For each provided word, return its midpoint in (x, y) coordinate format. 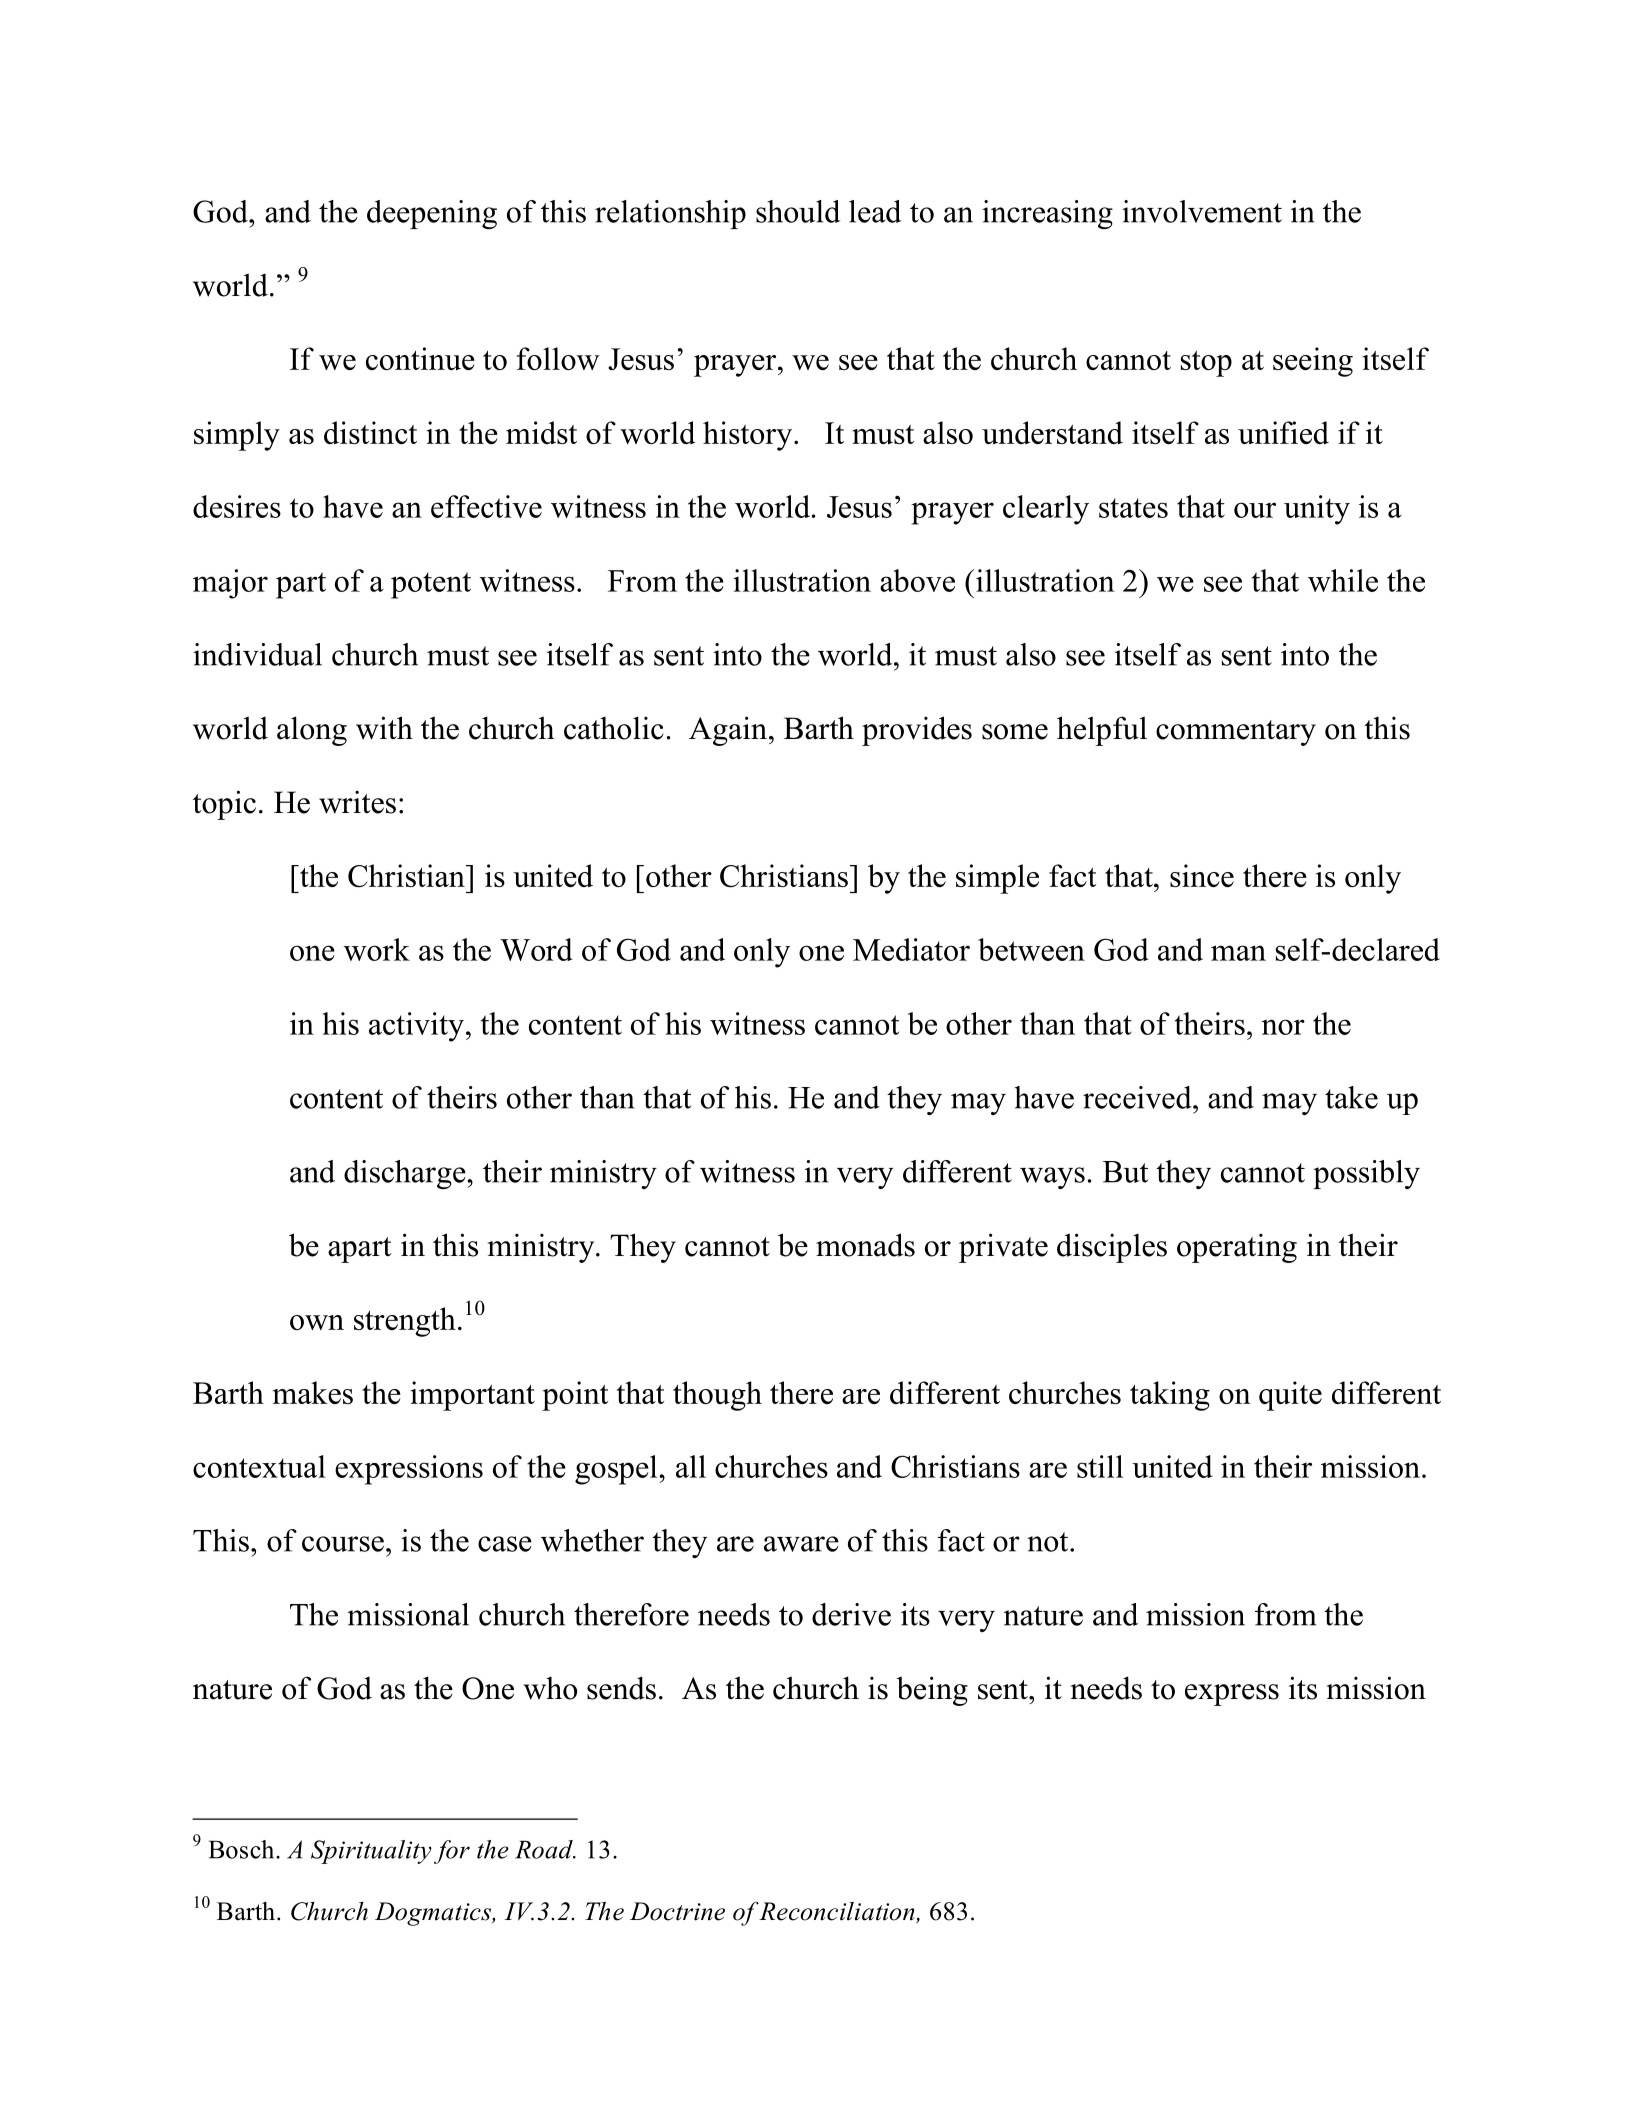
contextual (259, 1466)
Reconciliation (837, 1912)
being (932, 1691)
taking (1170, 1396)
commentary (1236, 733)
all (691, 1466)
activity (416, 1027)
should (798, 211)
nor (1283, 1027)
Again (728, 731)
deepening (432, 214)
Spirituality (371, 1852)
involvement (1202, 211)
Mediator (911, 949)
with (384, 728)
